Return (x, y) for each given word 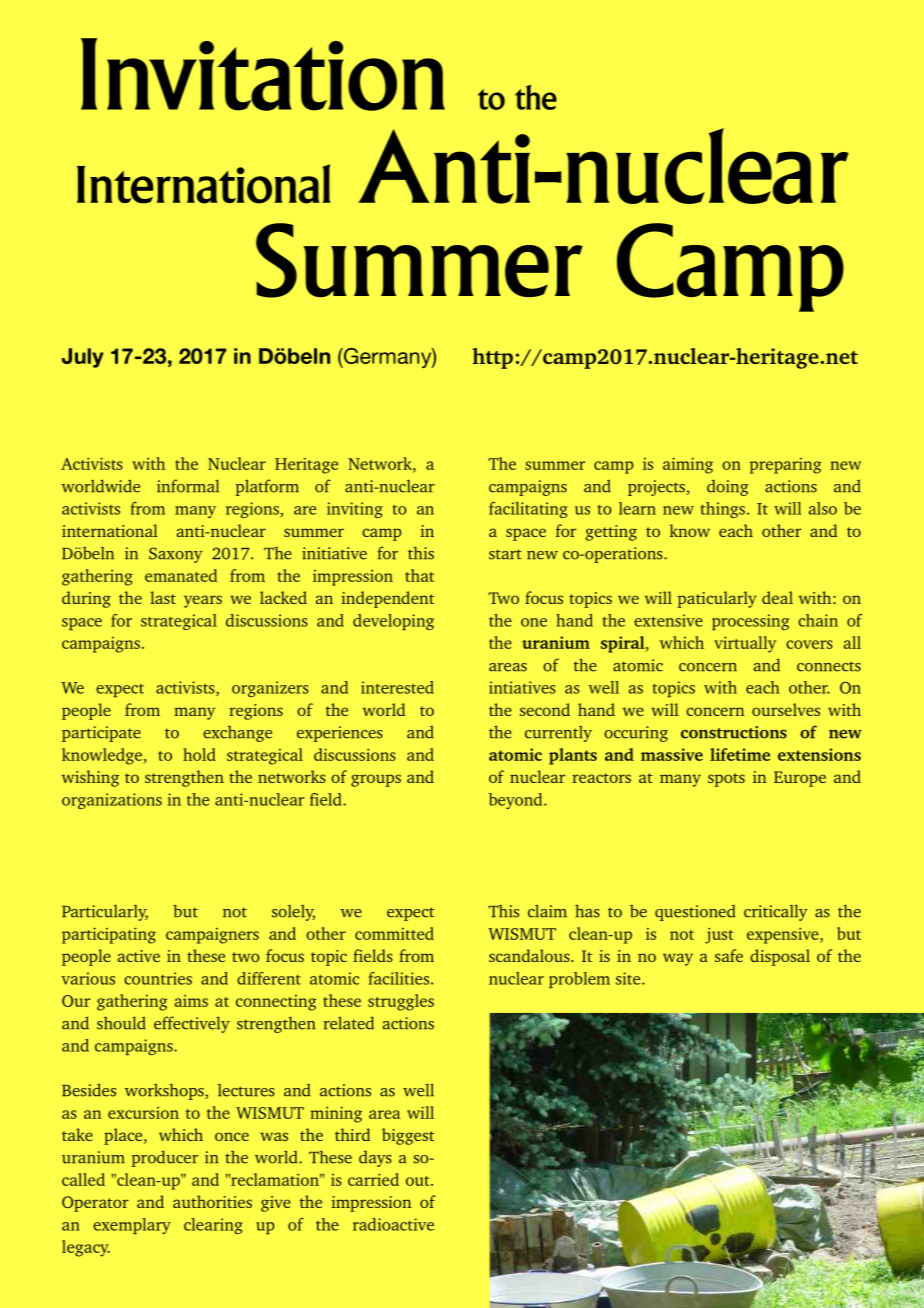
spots (726, 780)
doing (728, 488)
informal (188, 486)
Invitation (263, 74)
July (83, 358)
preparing (786, 466)
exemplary (132, 1226)
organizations (112, 801)
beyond (517, 801)
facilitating (528, 510)
